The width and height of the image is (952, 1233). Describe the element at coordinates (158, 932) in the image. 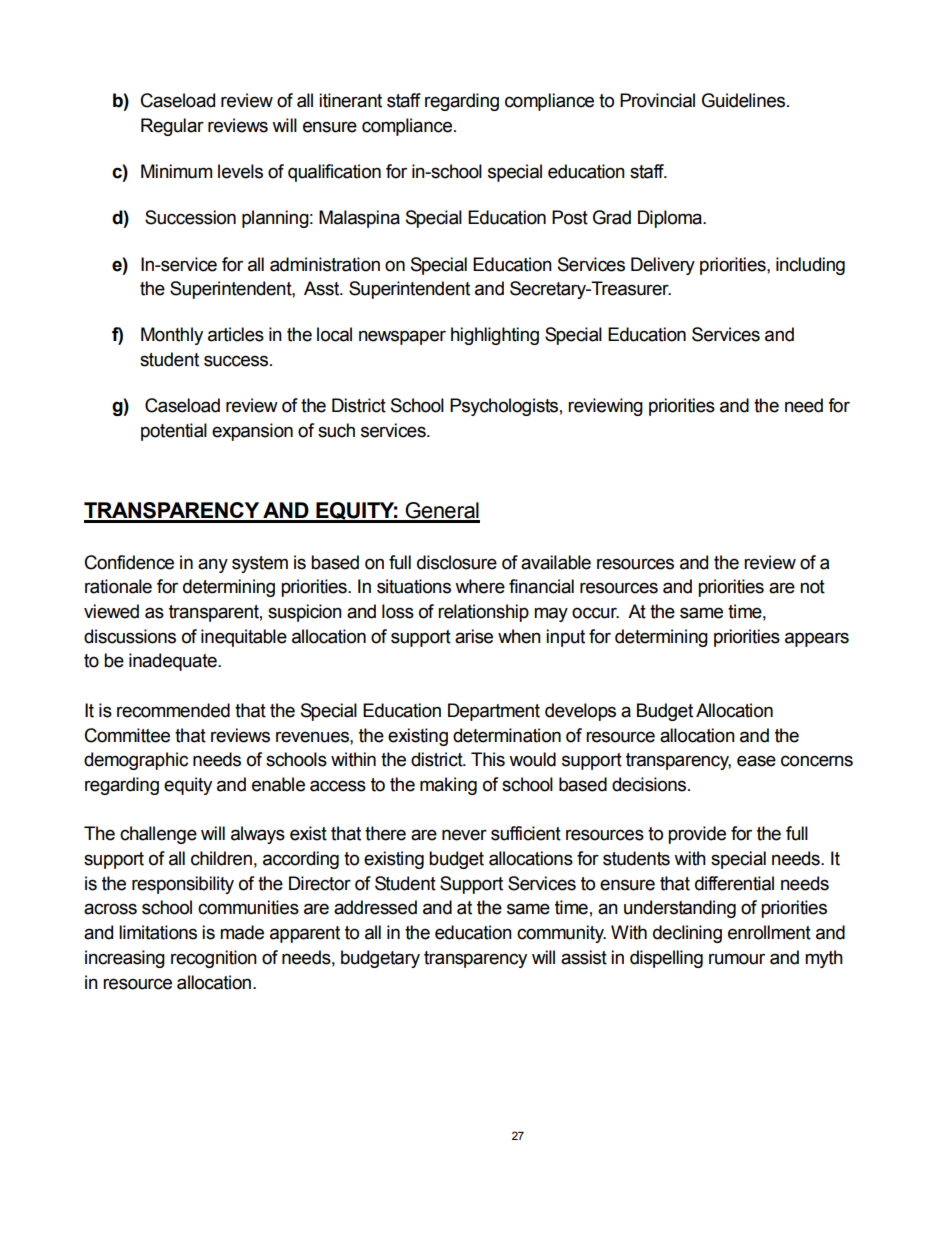

I see `limitations` at that location.
